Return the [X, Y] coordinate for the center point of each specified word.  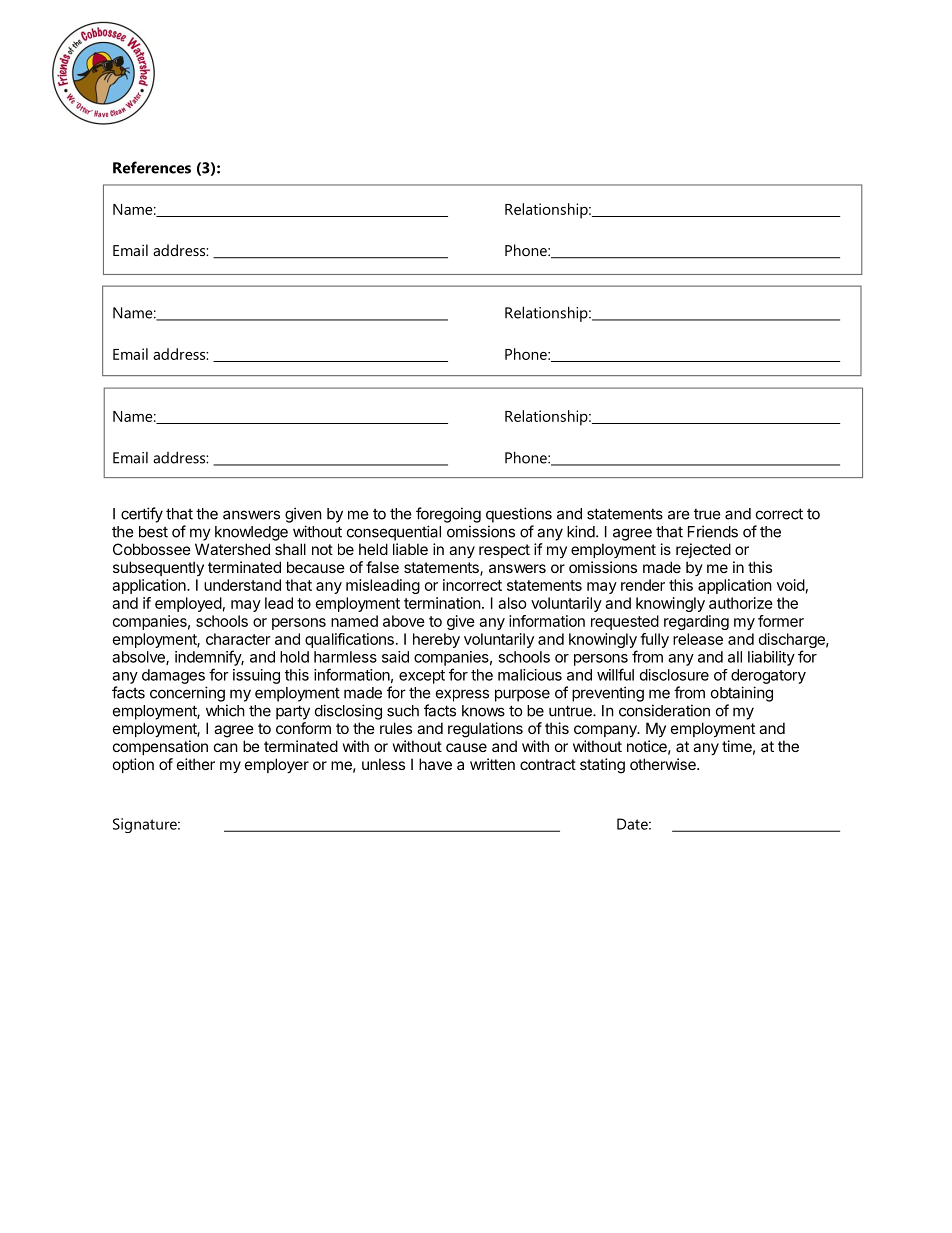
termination [442, 603]
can [226, 747]
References [152, 167]
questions [519, 515]
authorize [741, 603]
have [435, 764]
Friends [713, 531]
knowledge [251, 533]
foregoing [448, 515]
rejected [703, 550]
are [679, 515]
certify [142, 515]
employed [188, 604]
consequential [394, 533]
